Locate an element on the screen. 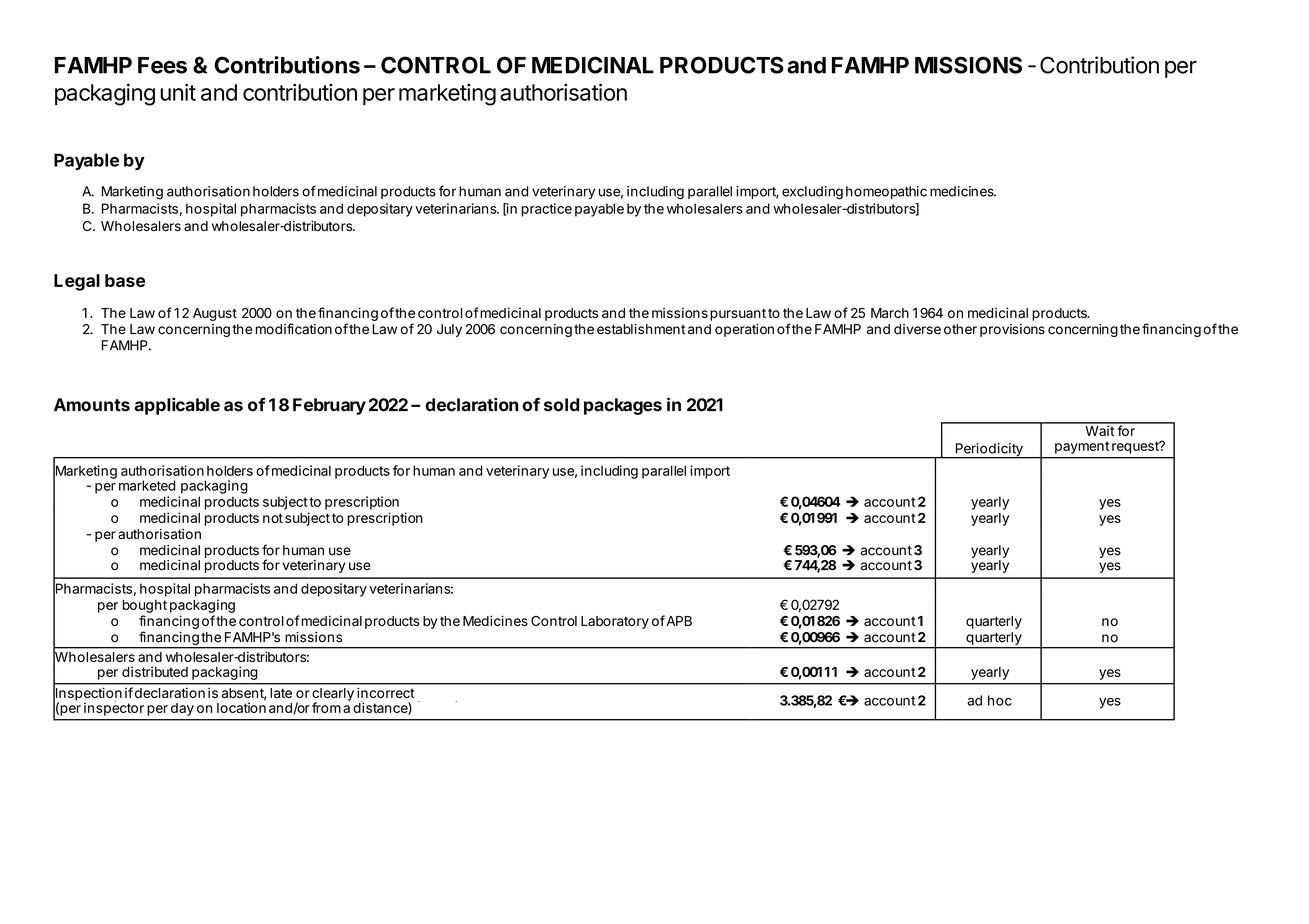 Image resolution: width=1309 pixels, height=924 pixels. provisions is located at coordinates (1012, 330).
